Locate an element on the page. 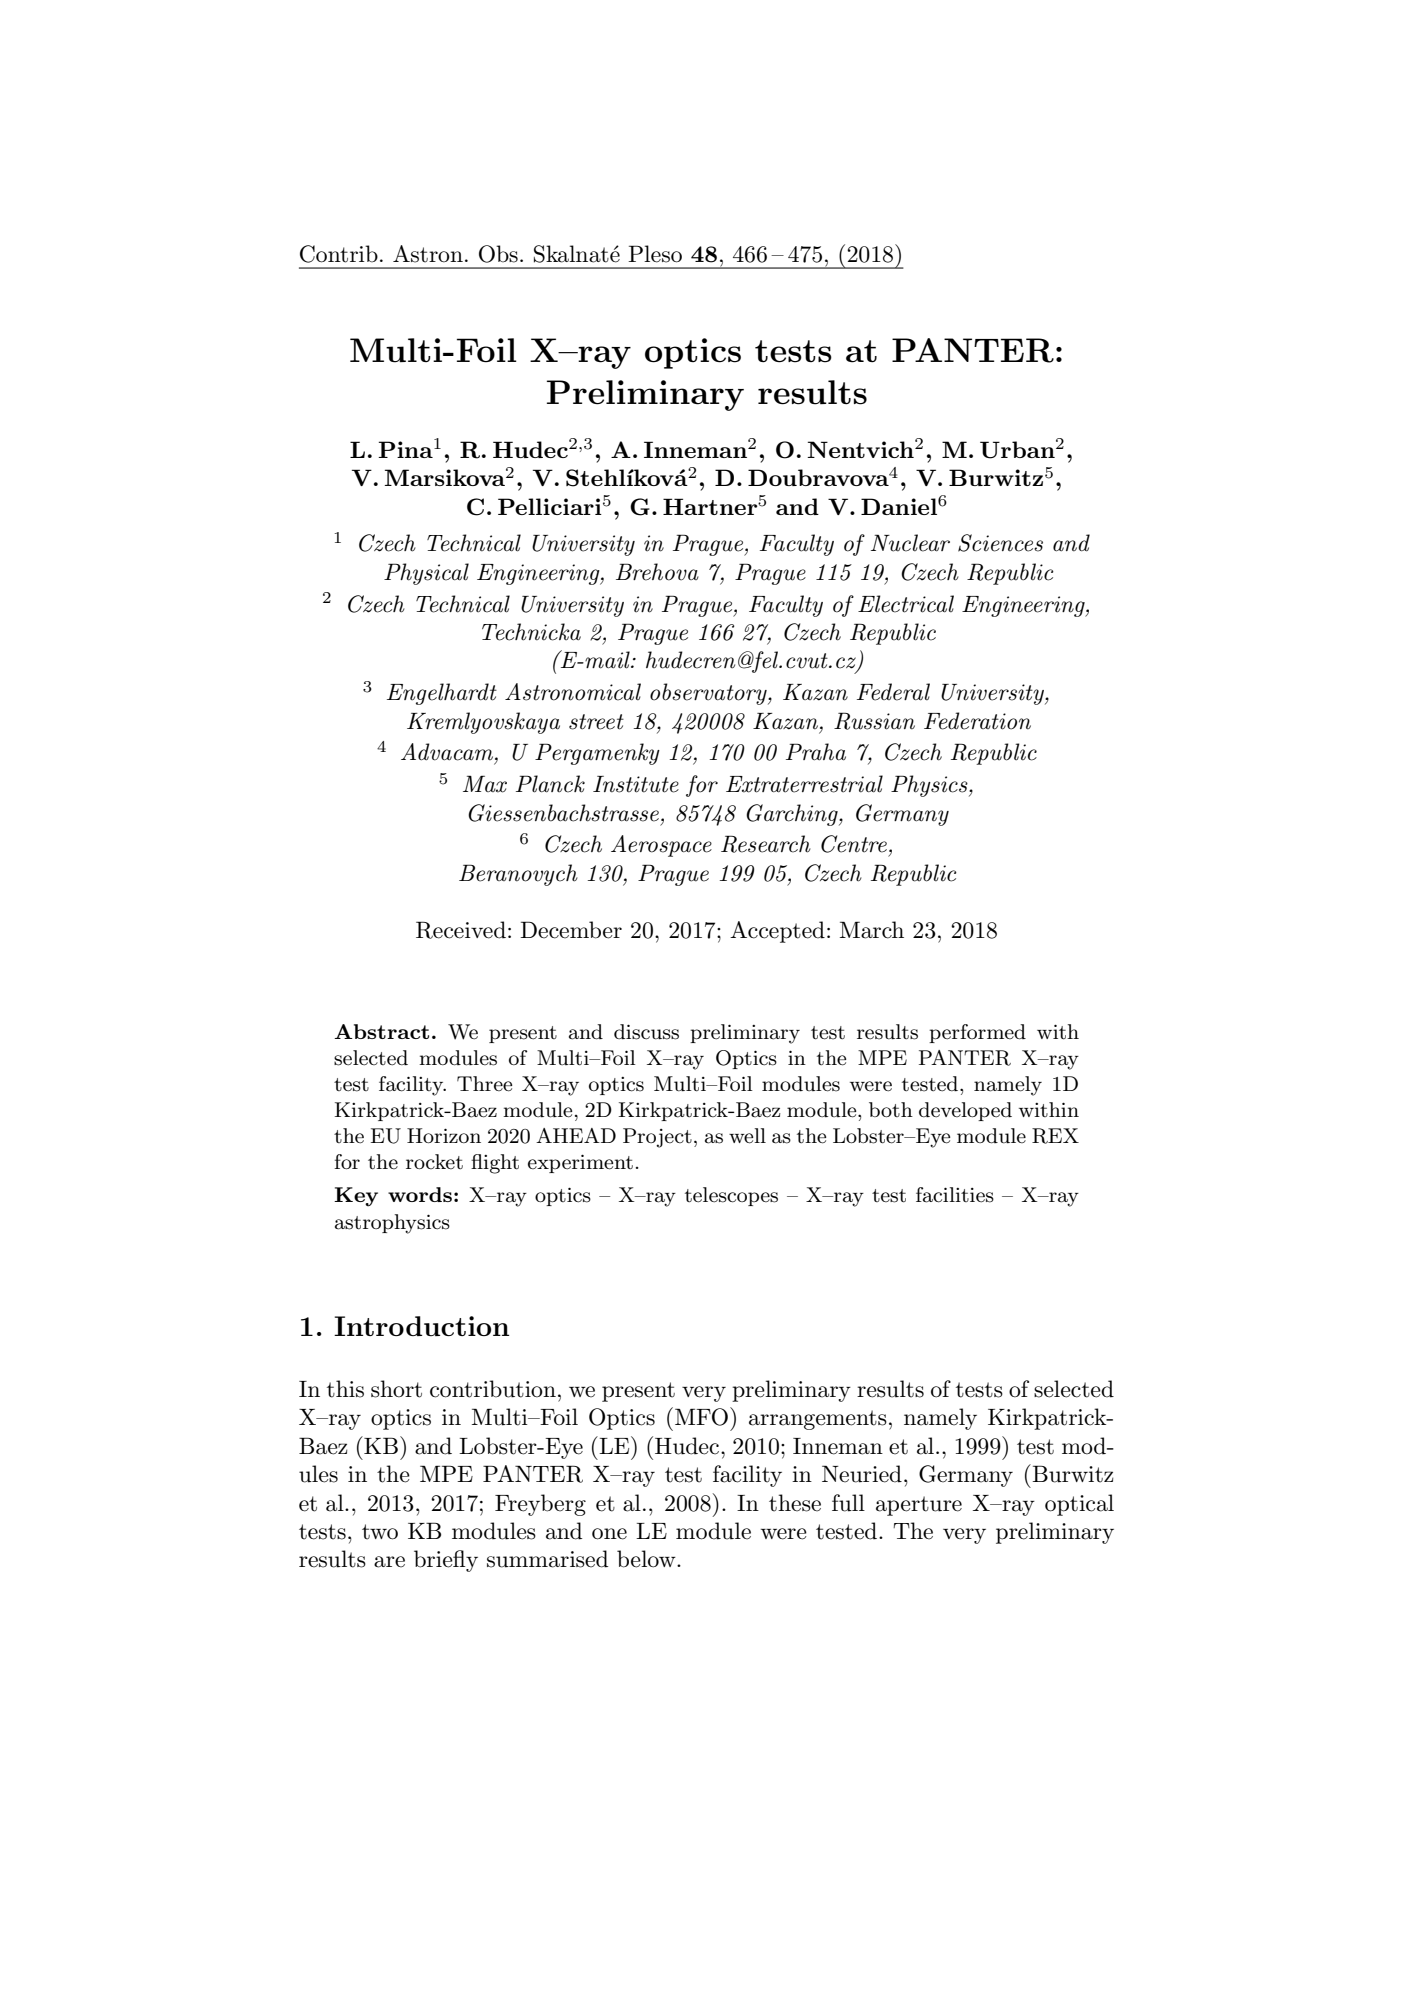  Federation is located at coordinates (977, 721).
